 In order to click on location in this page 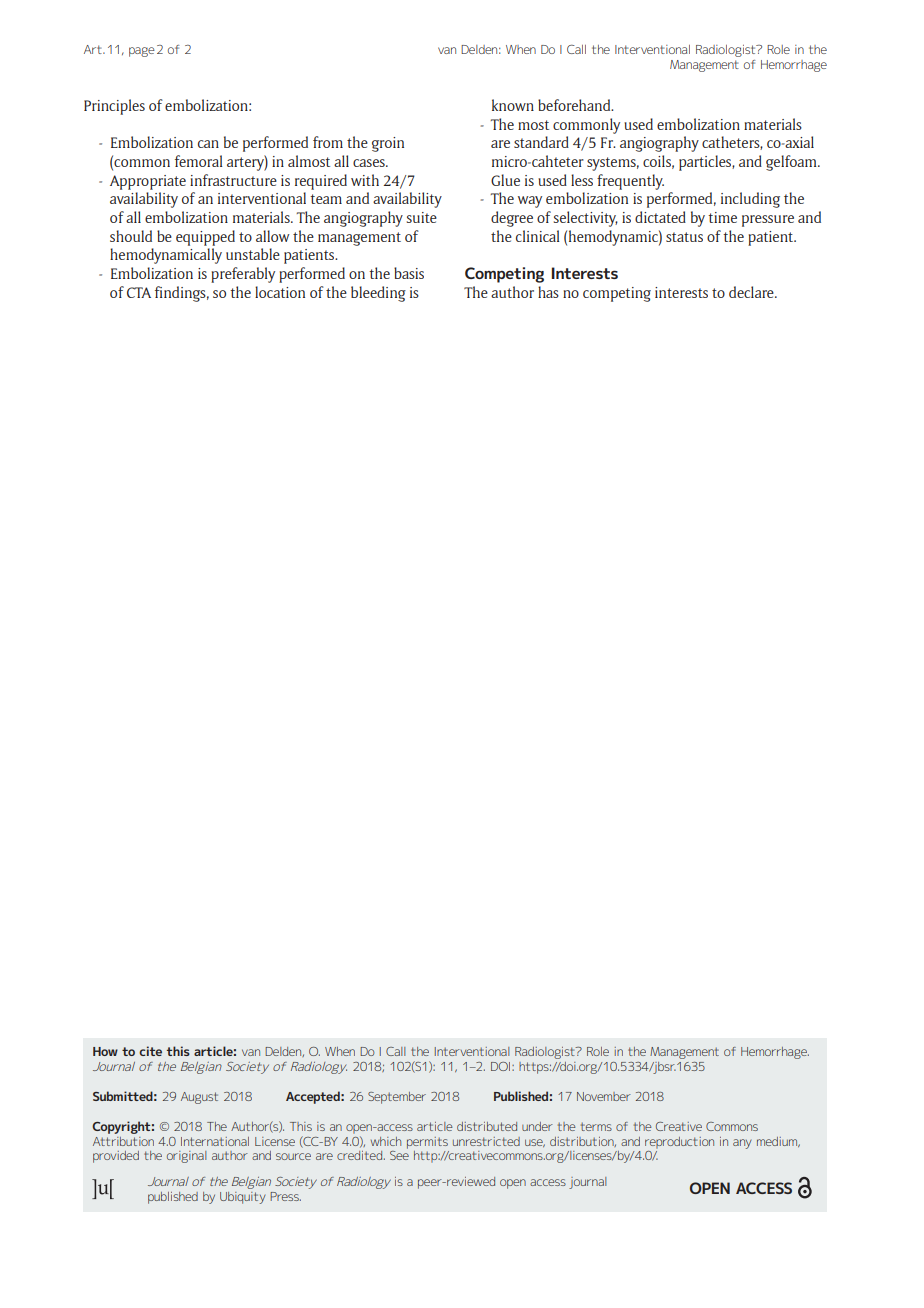, I will do `click(280, 292)`.
